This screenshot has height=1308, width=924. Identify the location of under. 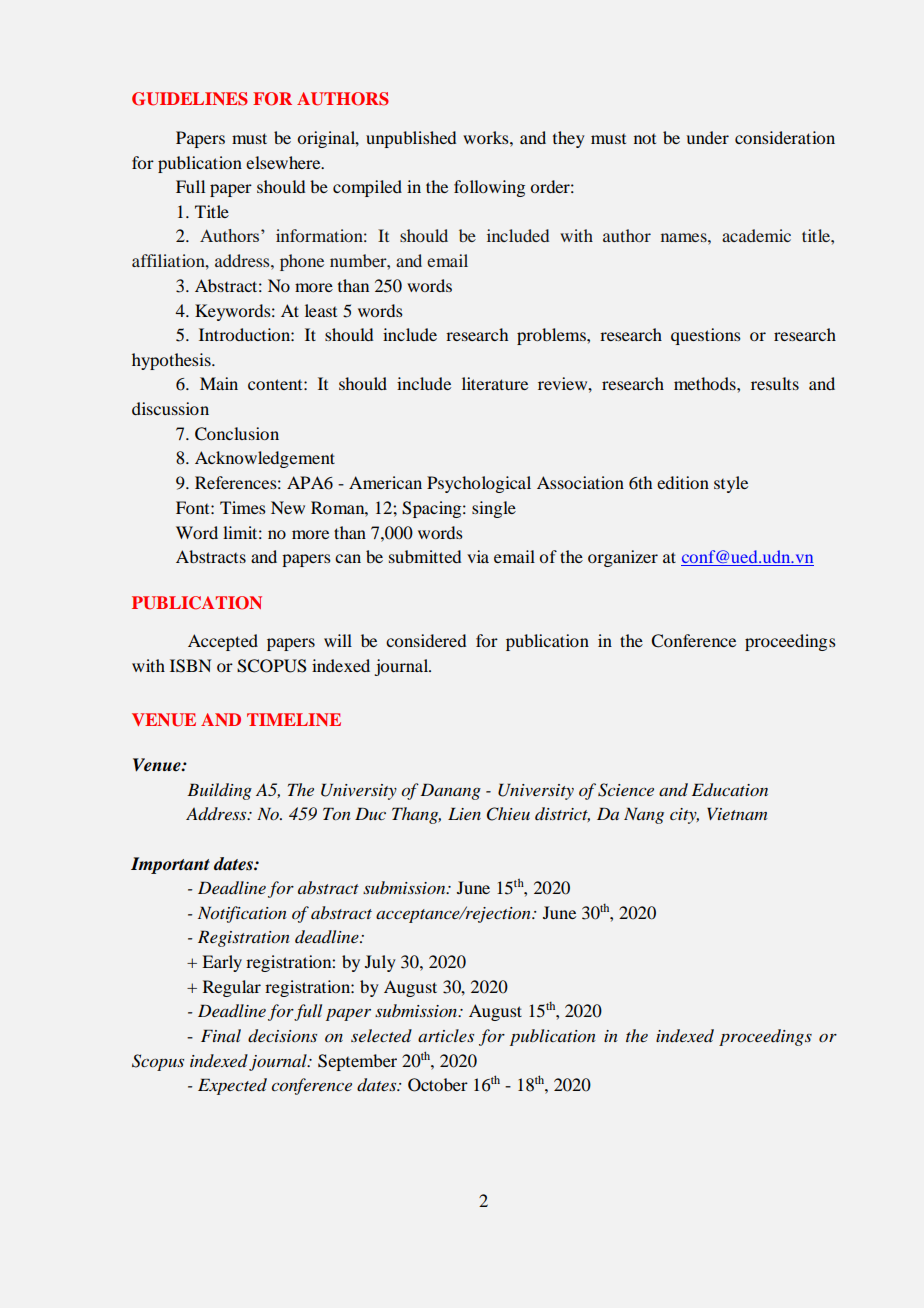
(707, 137).
